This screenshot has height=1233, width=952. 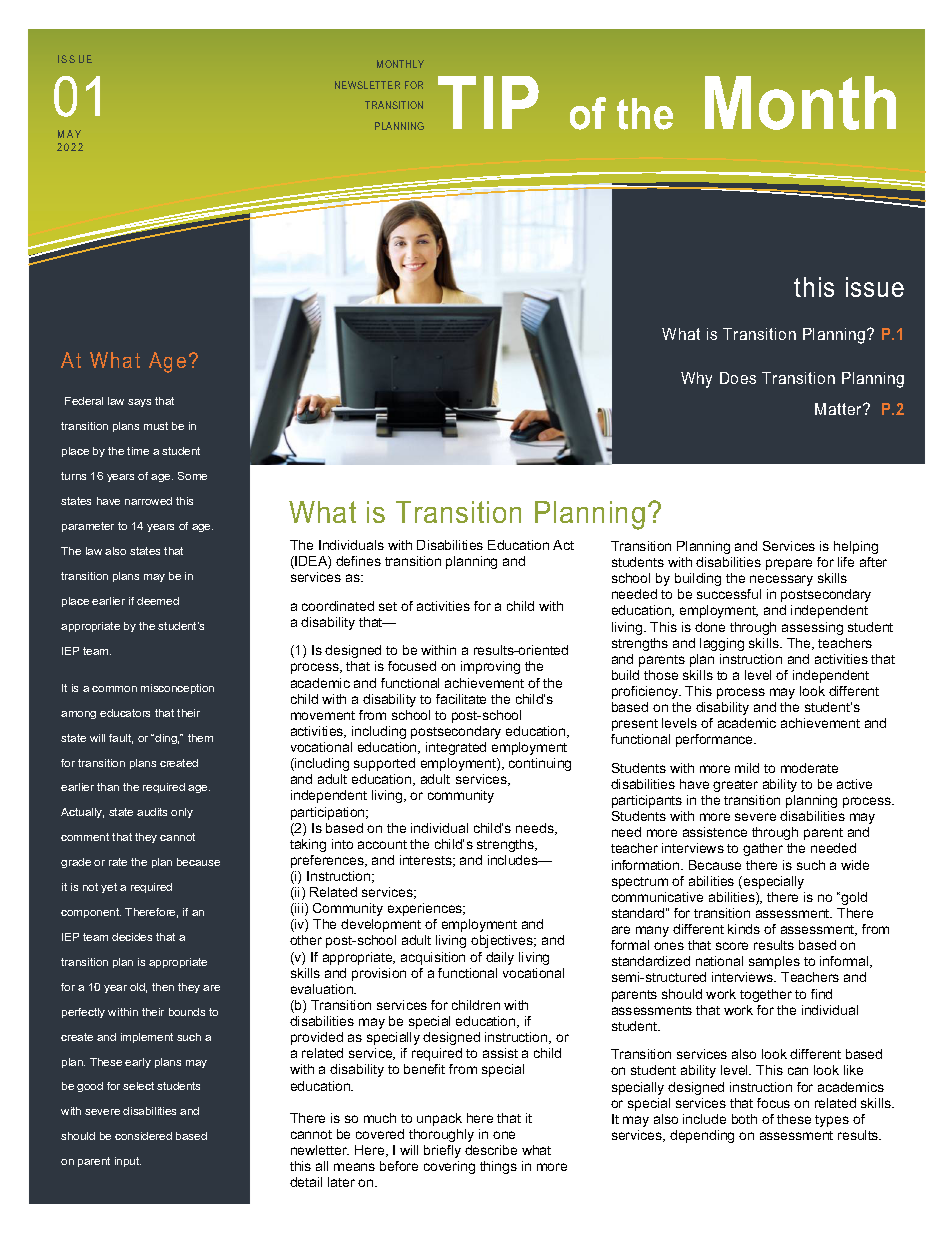 I want to click on assessing, so click(x=812, y=628).
